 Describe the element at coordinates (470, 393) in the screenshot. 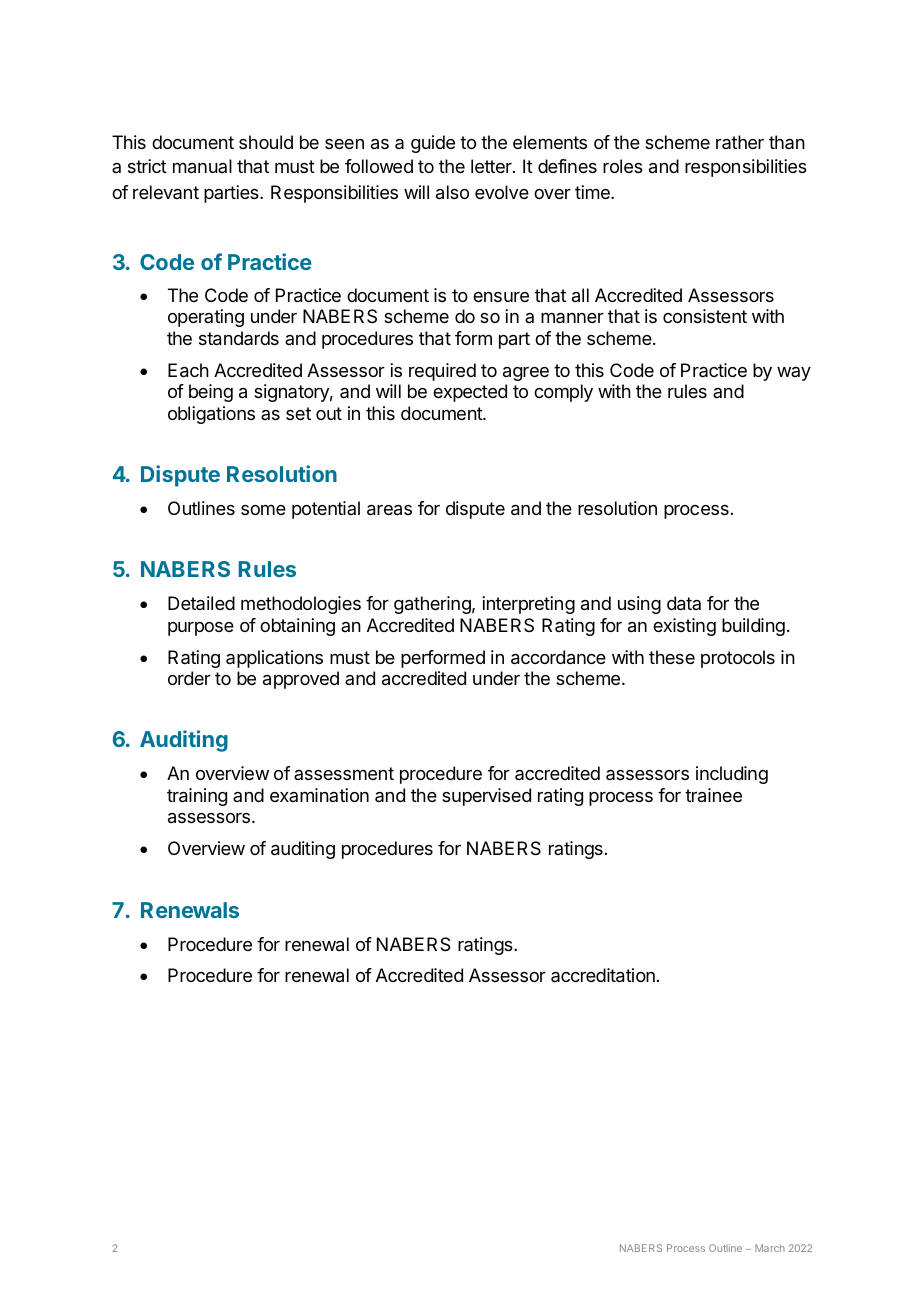

I see `expected` at that location.
